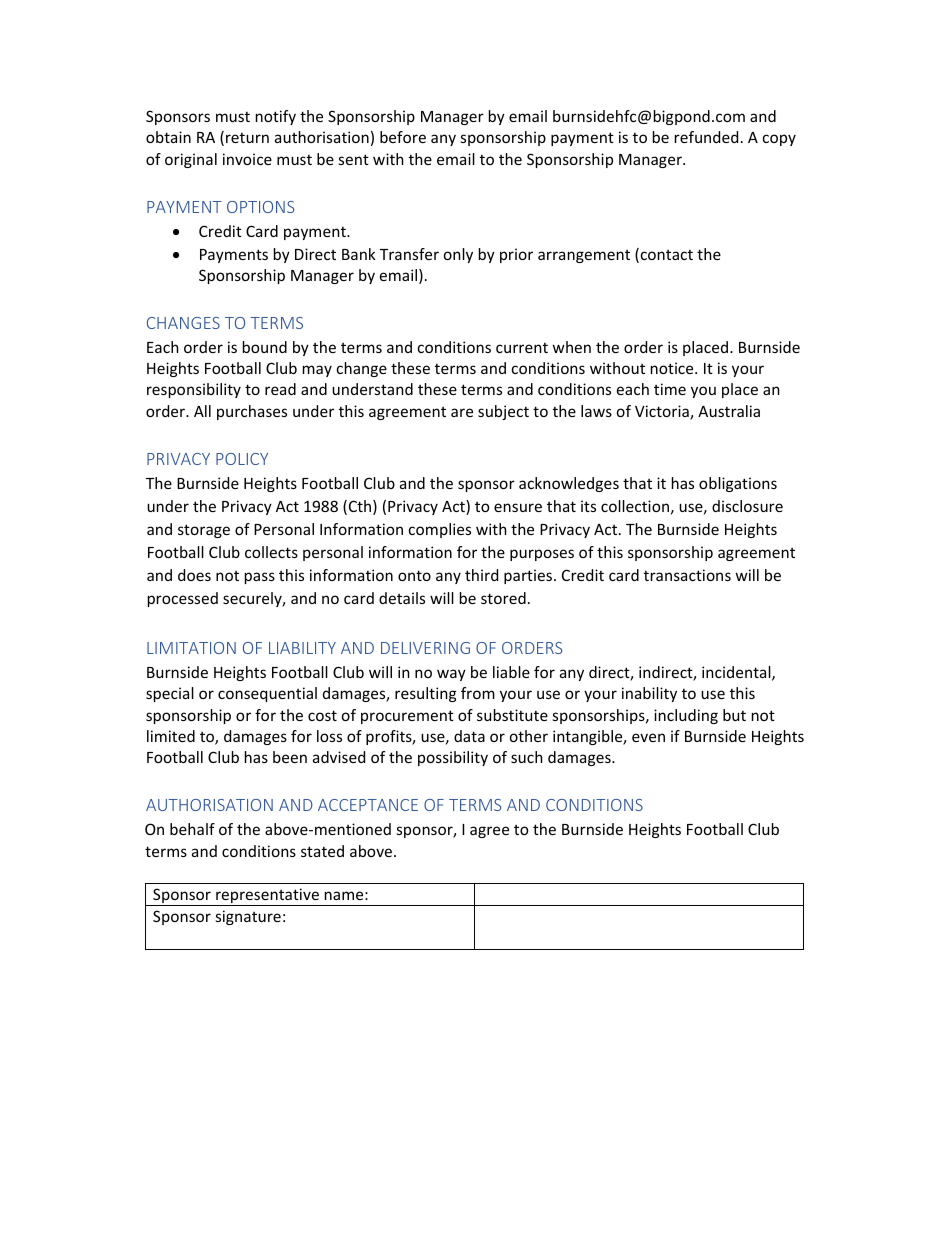 The image size is (952, 1233). Describe the element at coordinates (478, 693) in the screenshot. I see `from` at that location.
